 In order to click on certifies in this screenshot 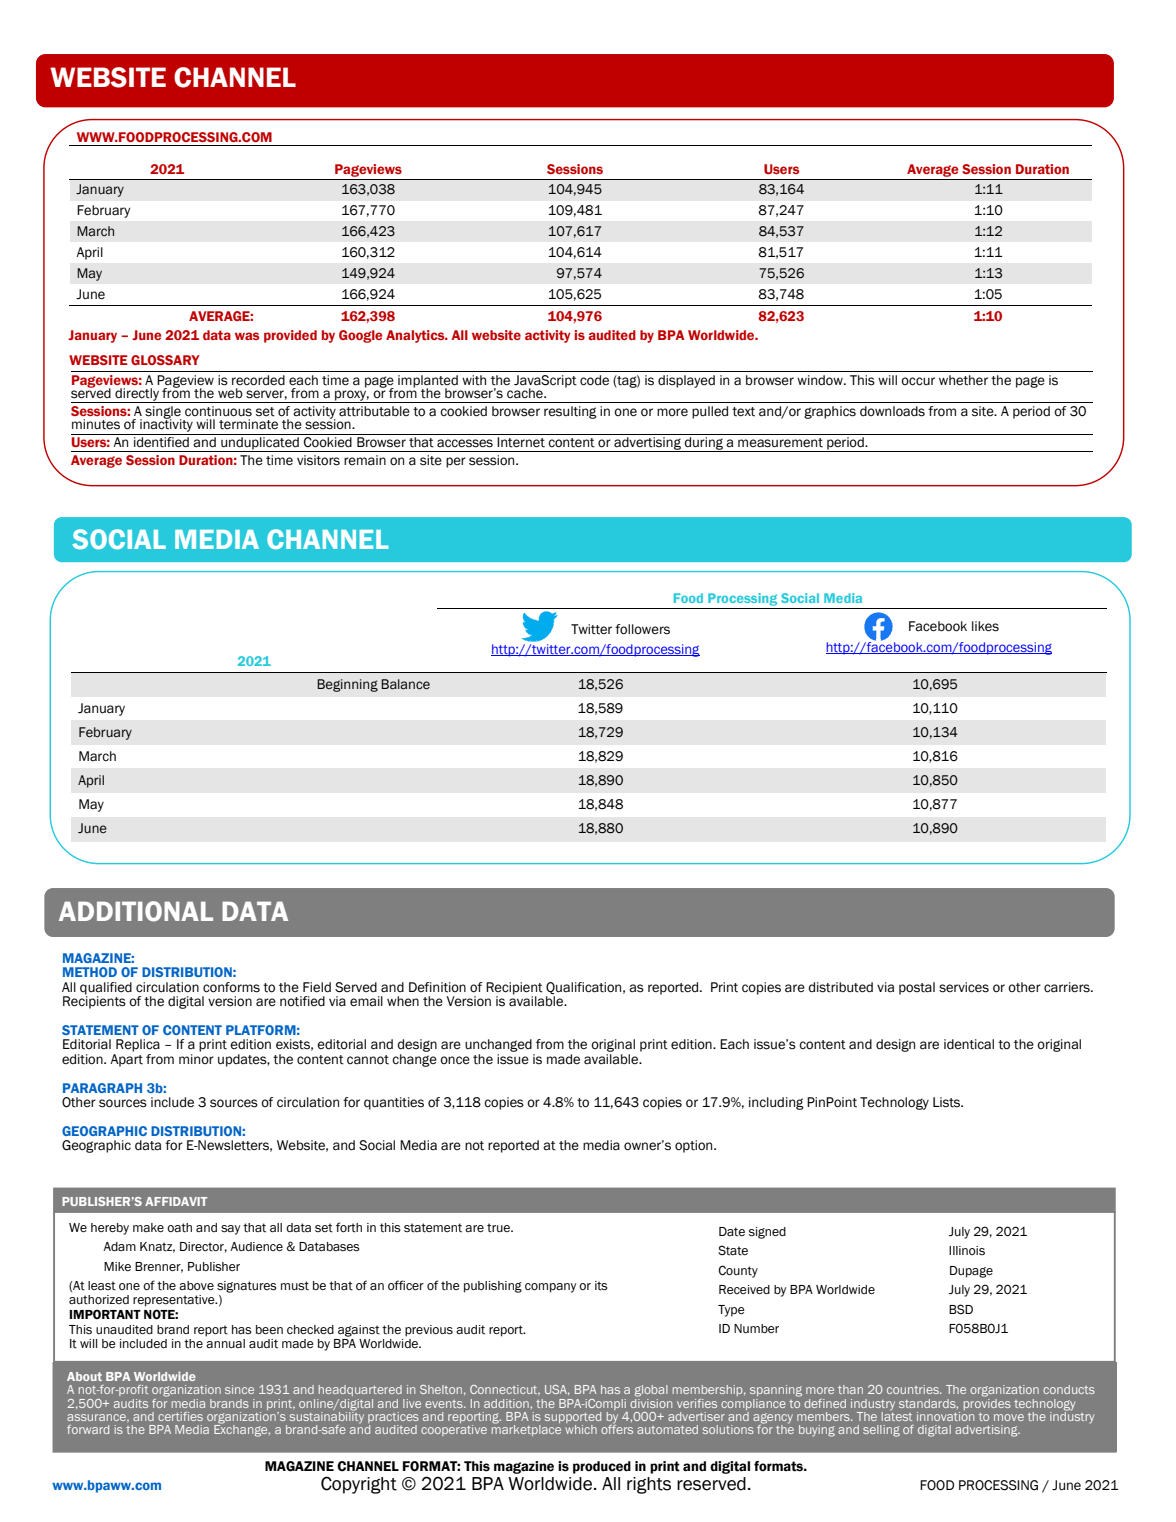, I will do `click(180, 1416)`.
